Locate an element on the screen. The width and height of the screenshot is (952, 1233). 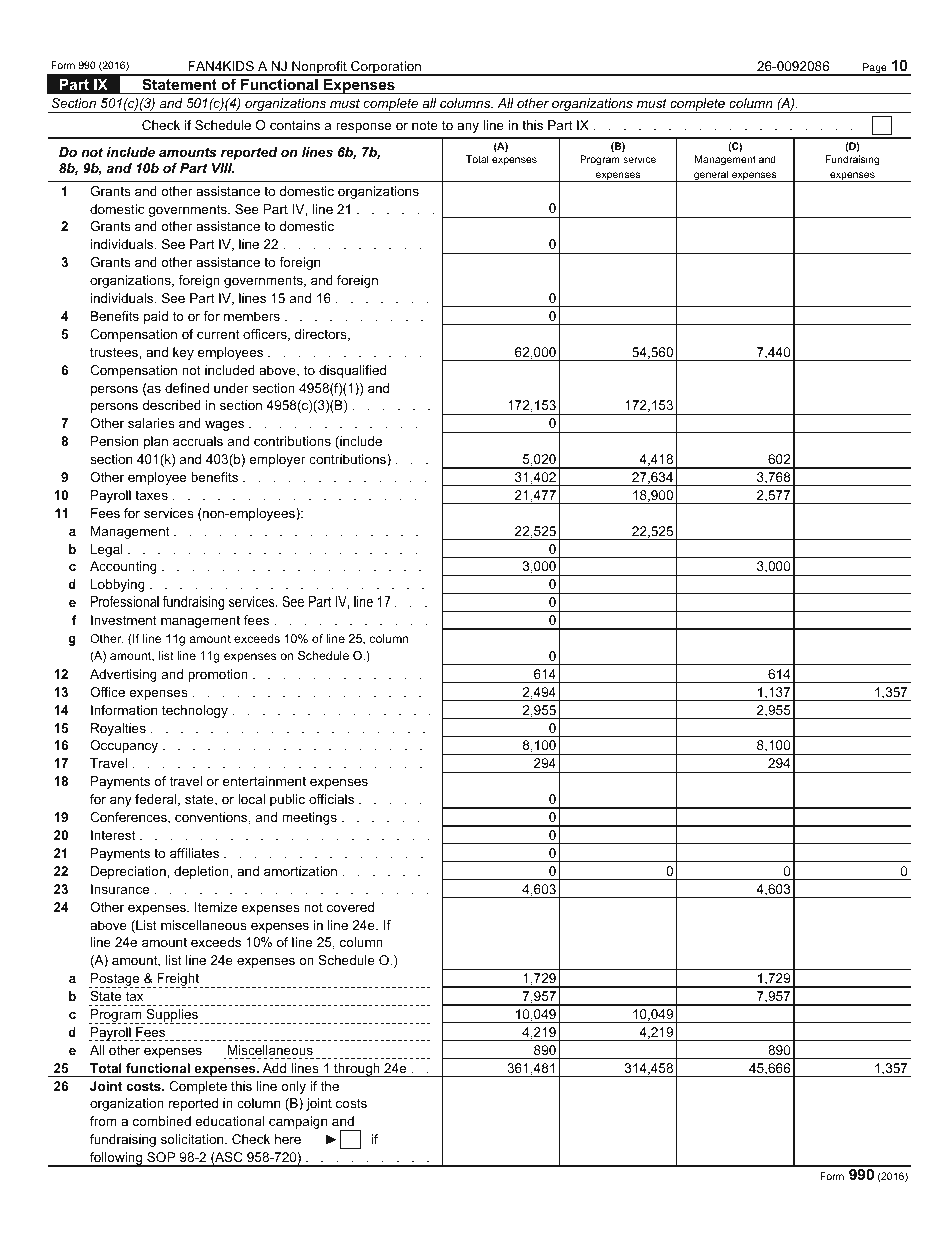
Page is located at coordinates (875, 69).
